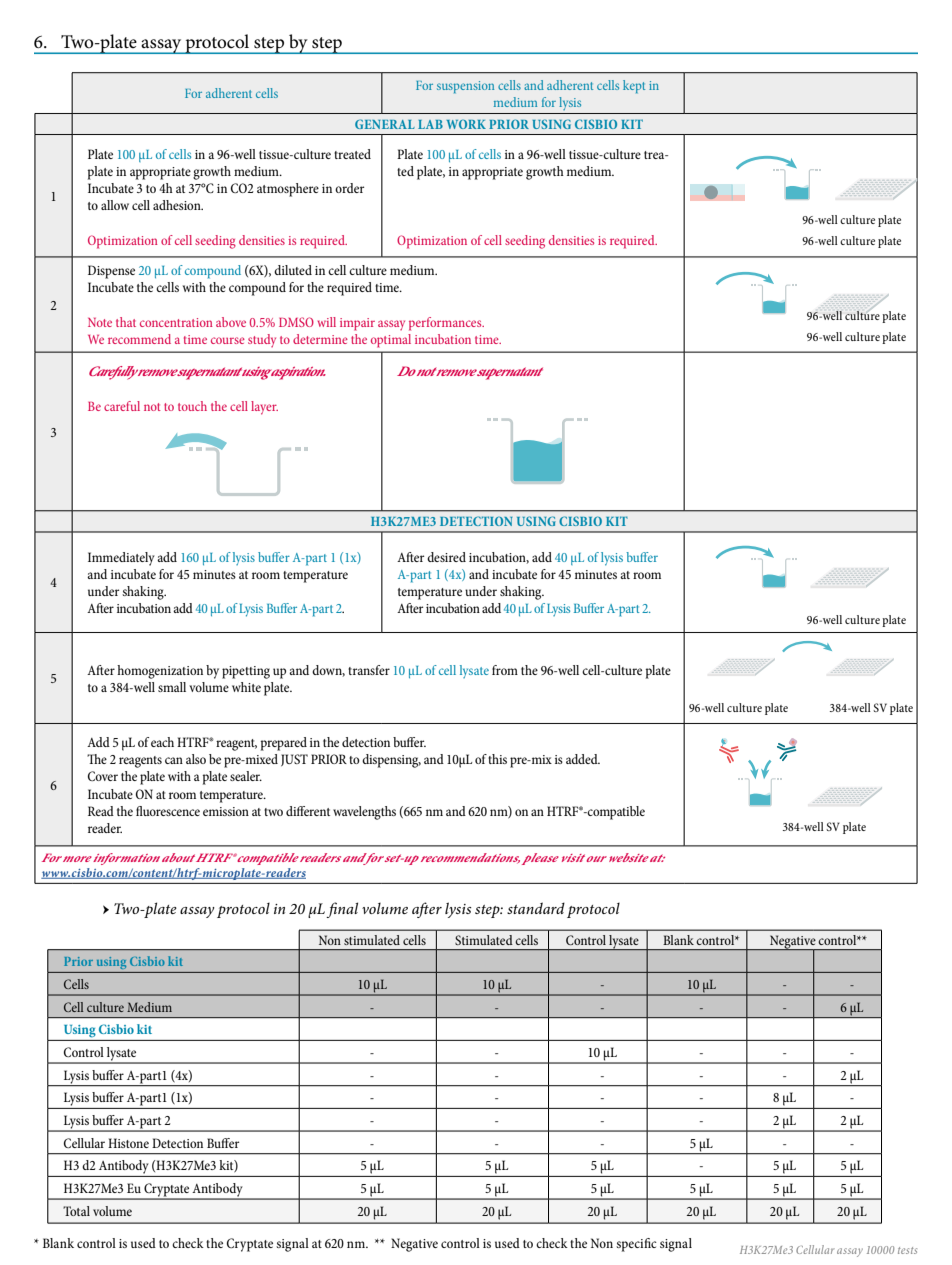 This document has width=952, height=1265. What do you see at coordinates (342, 910) in the document?
I see `final` at bounding box center [342, 910].
